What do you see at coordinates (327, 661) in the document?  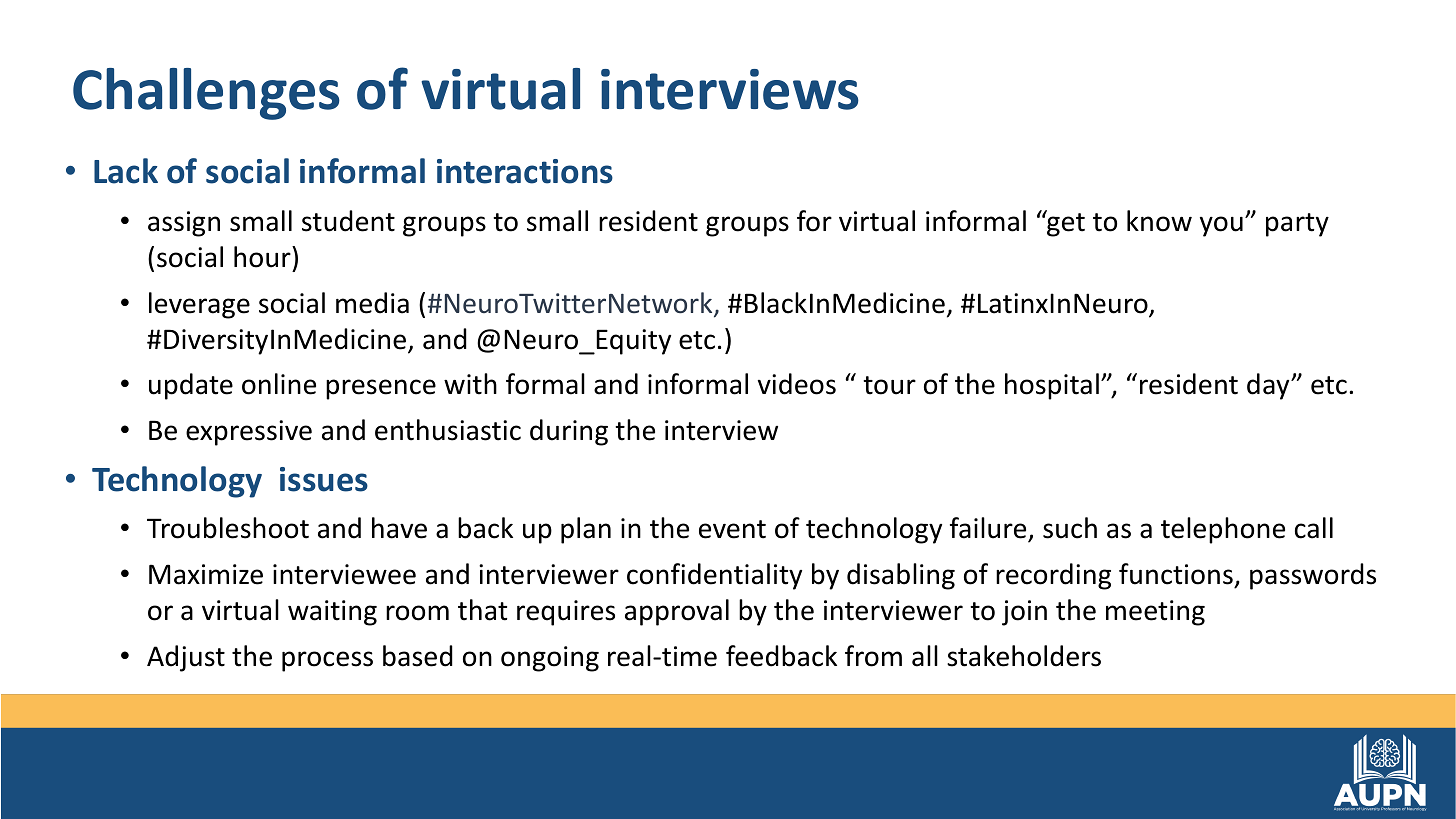 I see `process` at bounding box center [327, 661].
